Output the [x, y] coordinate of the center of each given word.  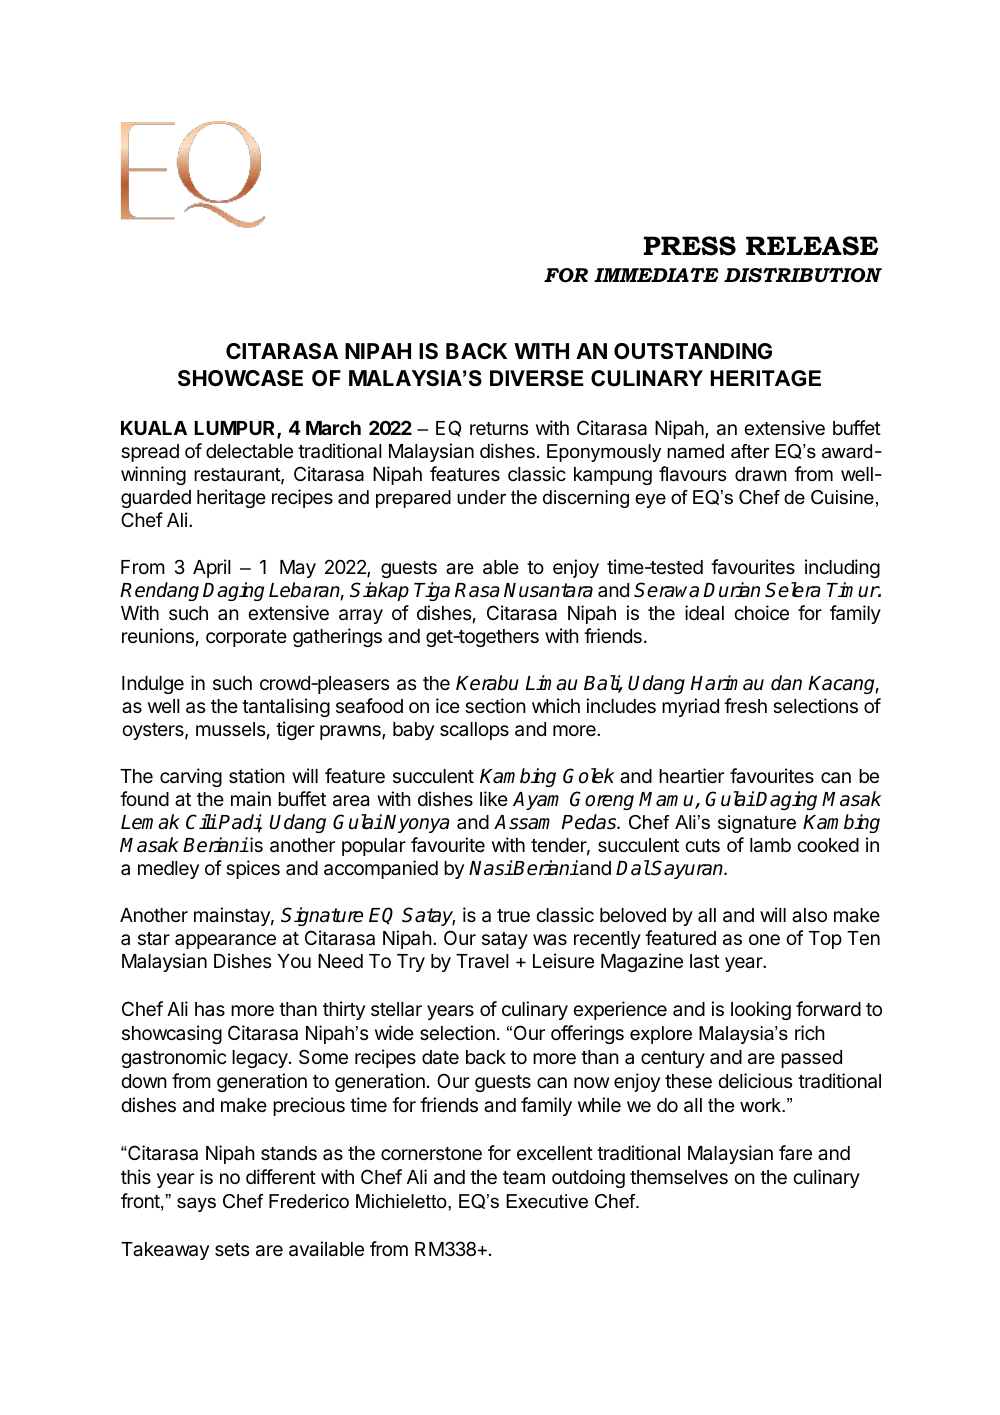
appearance [225, 941]
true [513, 915]
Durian [731, 590]
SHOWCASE [240, 378]
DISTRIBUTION [803, 275]
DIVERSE [536, 378]
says [196, 1204]
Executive [547, 1201]
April [212, 568]
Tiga [432, 591]
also [809, 915]
